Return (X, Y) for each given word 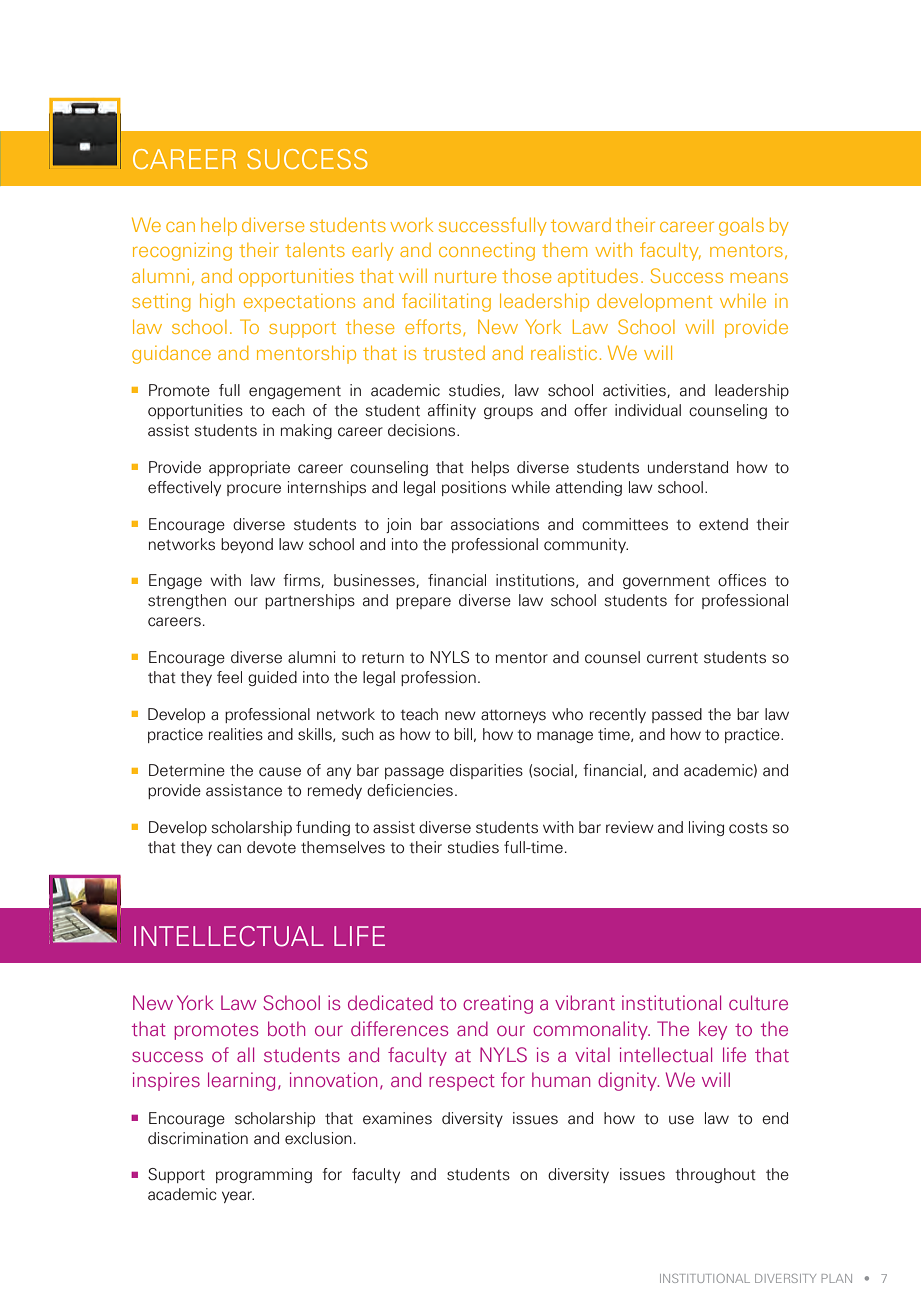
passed (677, 715)
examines (397, 1118)
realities (236, 734)
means (759, 278)
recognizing (182, 251)
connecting (487, 251)
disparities (486, 771)
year (238, 1197)
